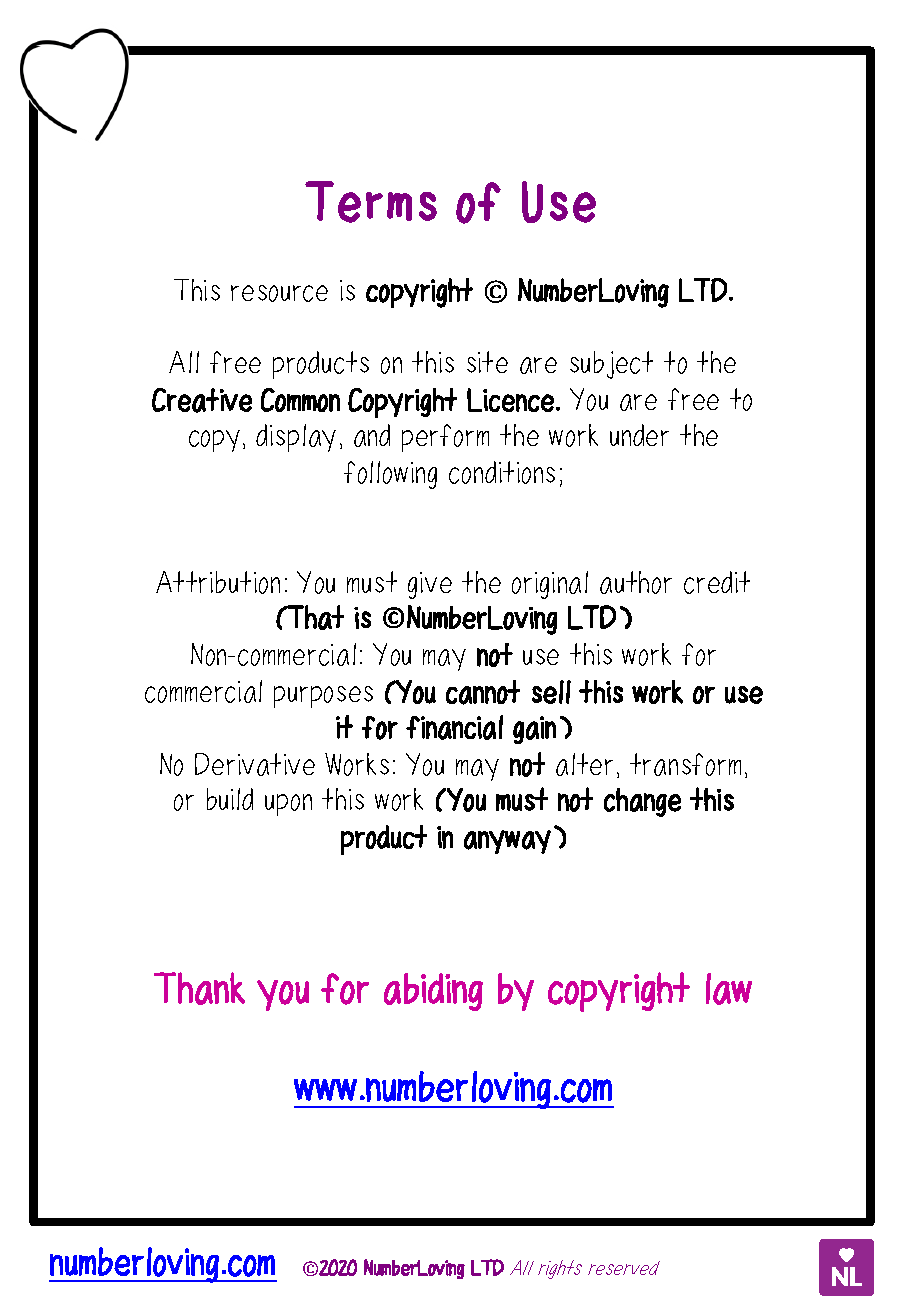 This screenshot has height=1316, width=911. What do you see at coordinates (433, 992) in the screenshot?
I see `abiding` at bounding box center [433, 992].
